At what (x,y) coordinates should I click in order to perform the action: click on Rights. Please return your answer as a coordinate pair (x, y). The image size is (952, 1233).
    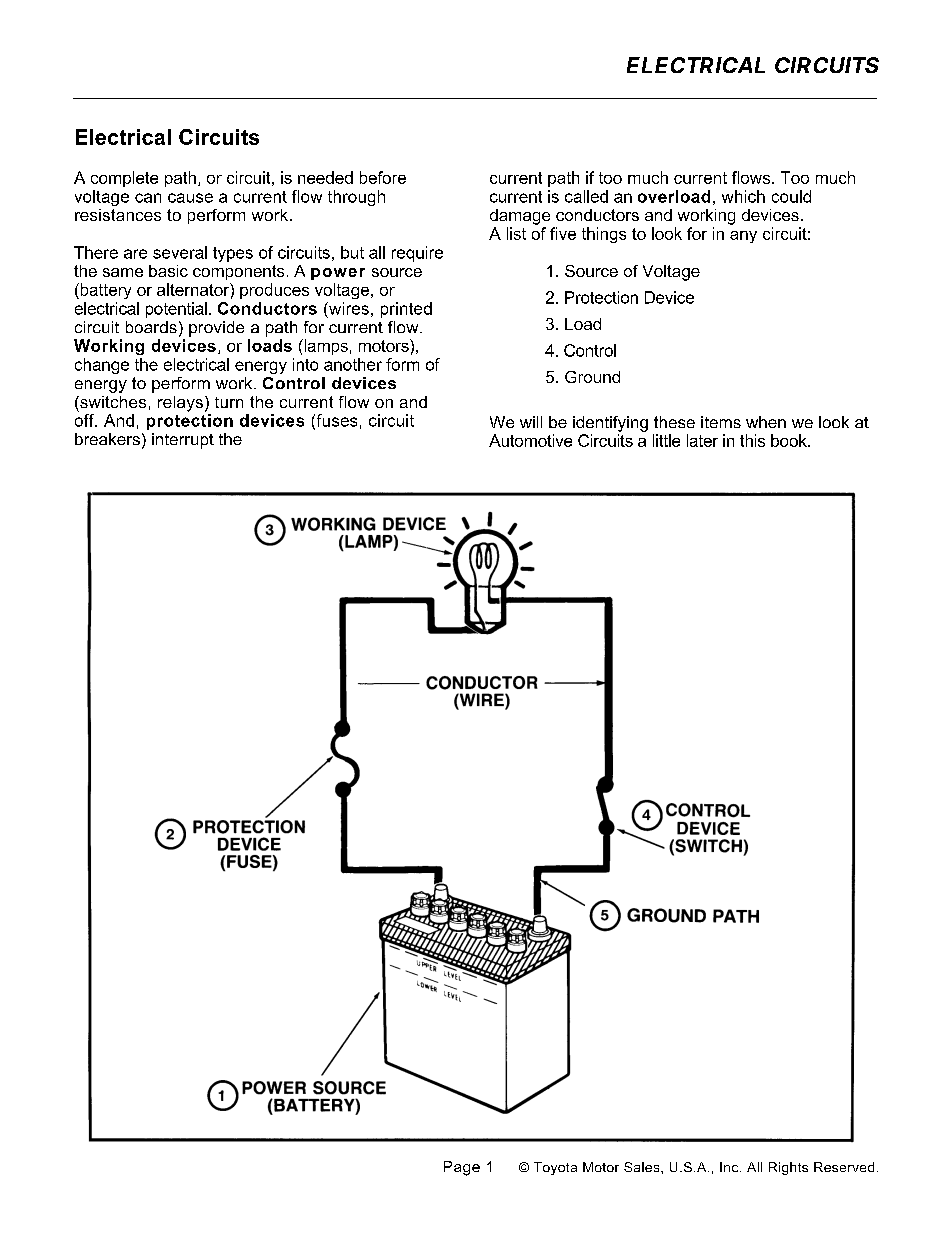
    Looking at the image, I should click on (788, 1168).
